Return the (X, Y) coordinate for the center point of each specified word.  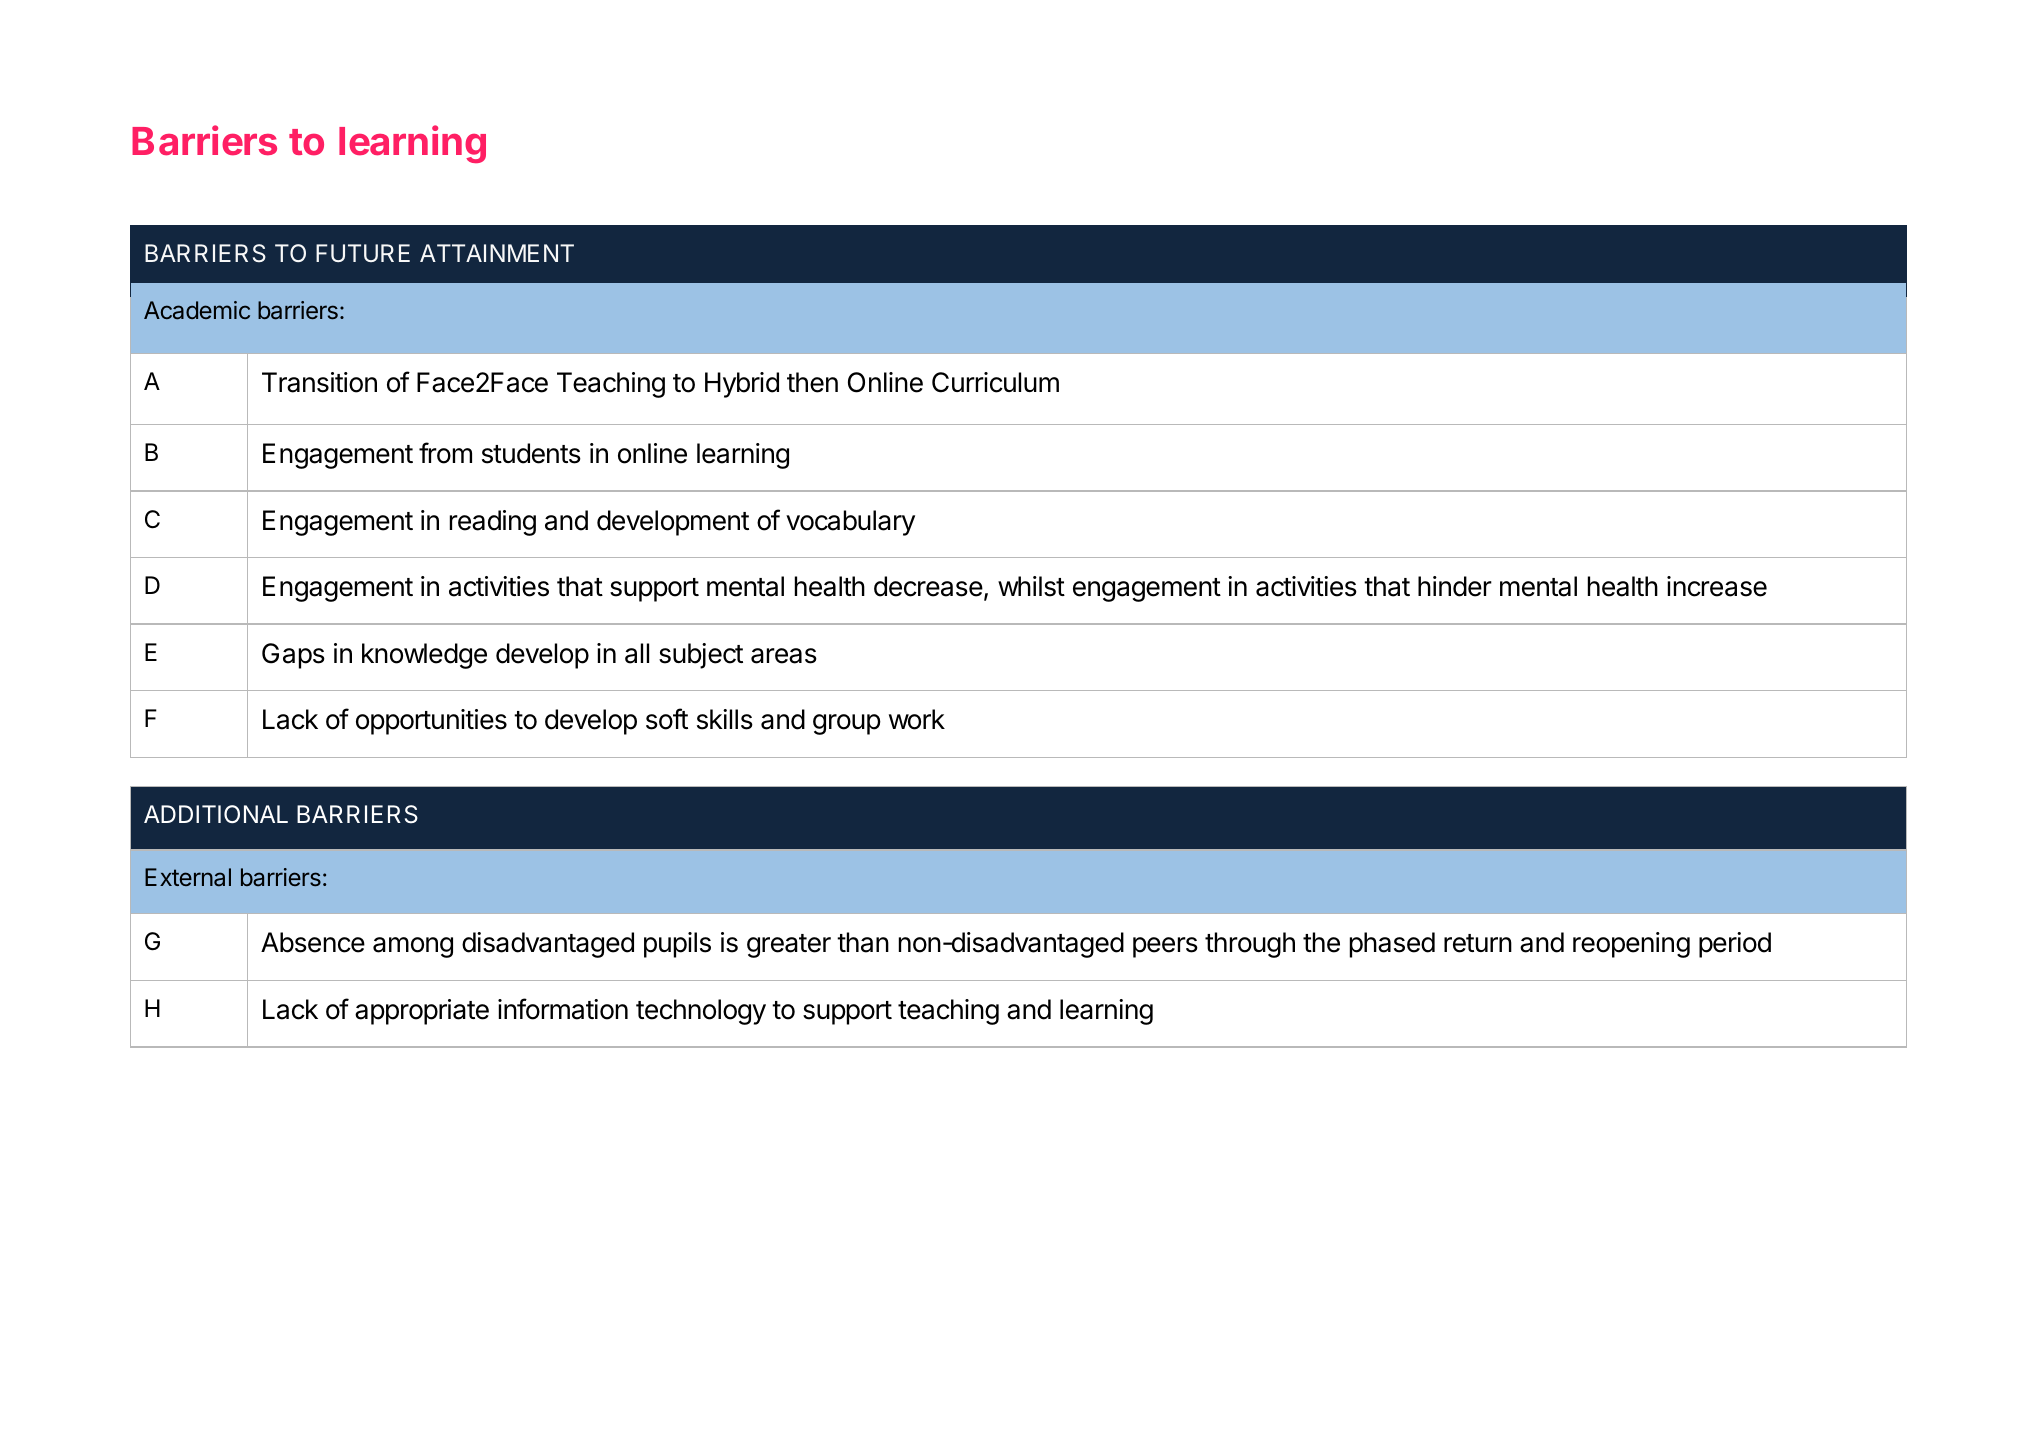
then (812, 382)
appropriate (422, 1012)
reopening (1631, 945)
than (863, 942)
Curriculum (995, 382)
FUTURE (363, 253)
